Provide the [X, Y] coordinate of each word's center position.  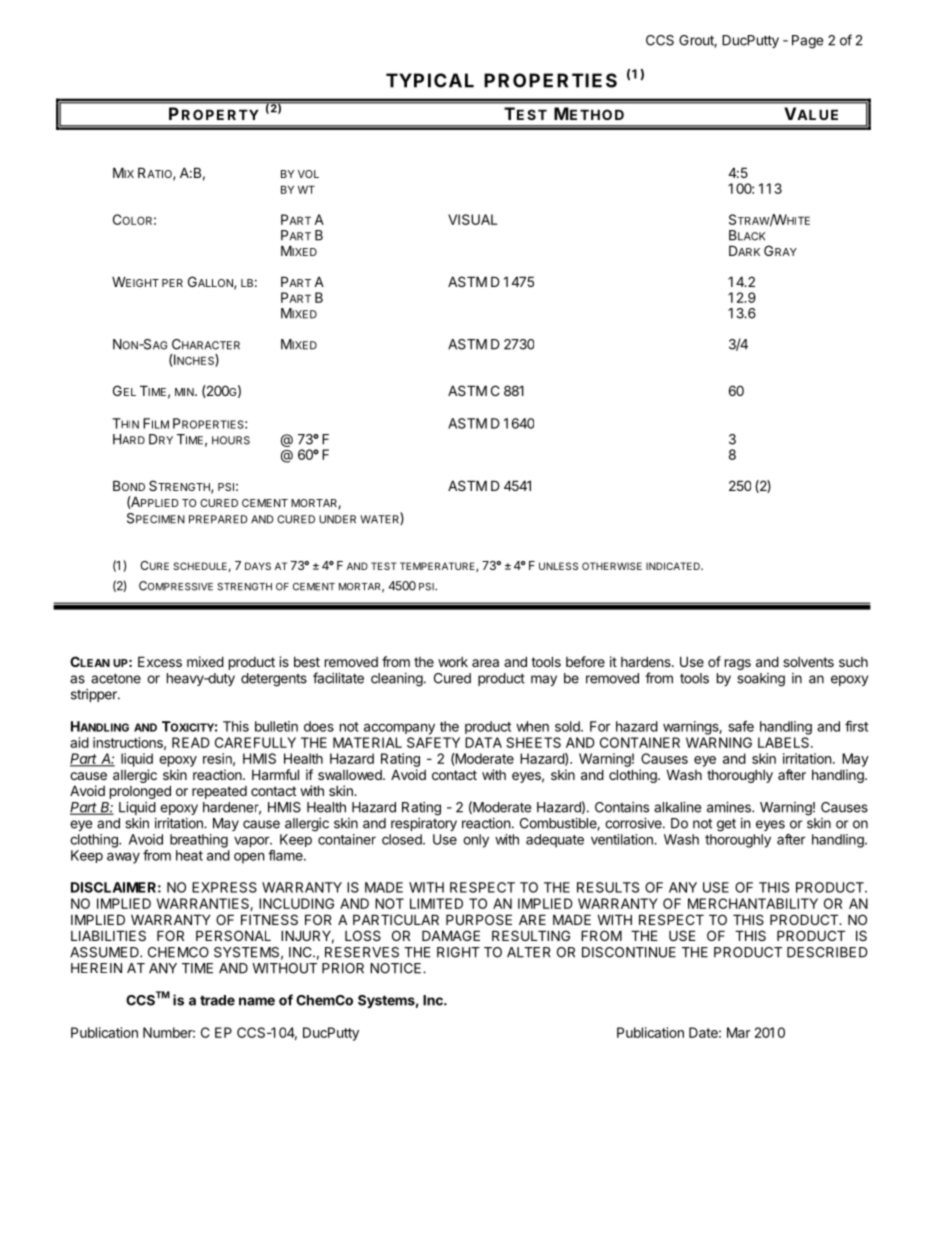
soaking [761, 680]
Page [807, 42]
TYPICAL [430, 80]
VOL [308, 174]
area [485, 663]
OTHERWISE [612, 566]
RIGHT [458, 952]
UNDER [337, 519]
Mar [739, 1032]
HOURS [231, 440]
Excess [160, 661]
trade [217, 1000]
